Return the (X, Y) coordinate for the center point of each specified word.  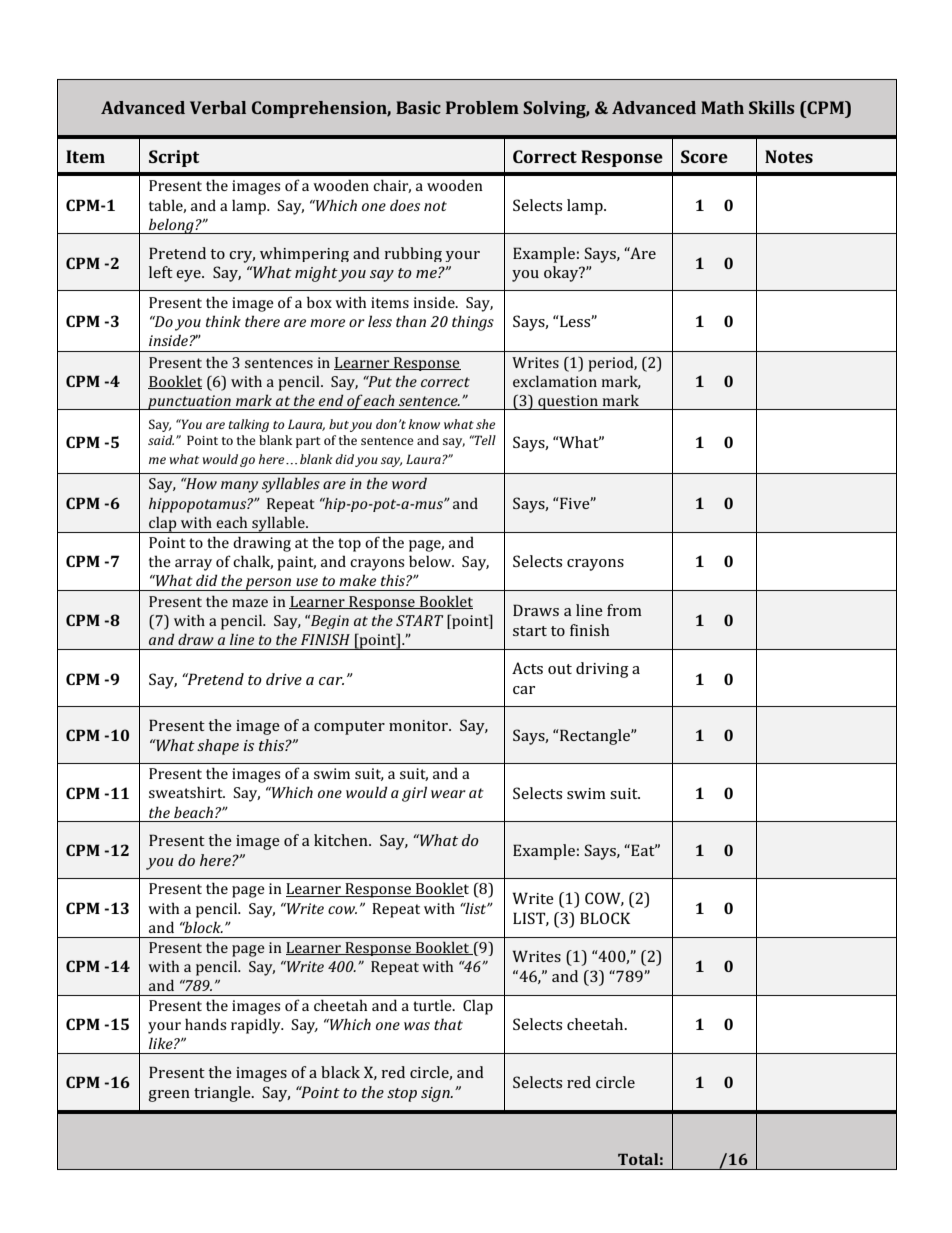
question (568, 402)
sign (436, 1094)
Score (704, 156)
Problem (482, 107)
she (485, 424)
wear (448, 794)
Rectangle (595, 737)
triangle (223, 1094)
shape (218, 747)
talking (248, 425)
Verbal (218, 107)
